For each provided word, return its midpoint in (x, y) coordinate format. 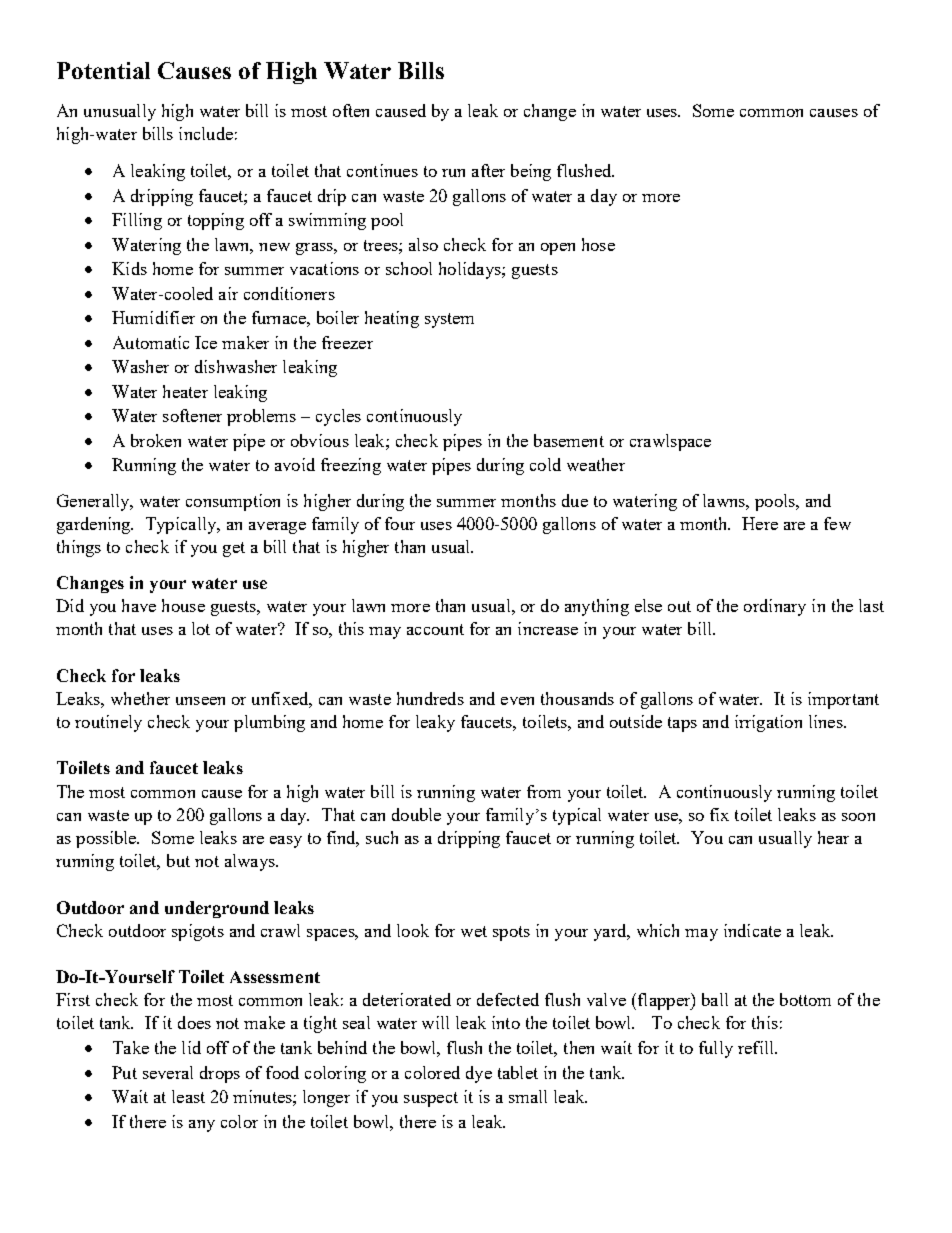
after (488, 170)
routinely (108, 723)
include (206, 133)
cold (545, 464)
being (531, 172)
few (837, 523)
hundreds (430, 698)
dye (479, 1074)
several (168, 1072)
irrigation (768, 723)
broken (156, 440)
